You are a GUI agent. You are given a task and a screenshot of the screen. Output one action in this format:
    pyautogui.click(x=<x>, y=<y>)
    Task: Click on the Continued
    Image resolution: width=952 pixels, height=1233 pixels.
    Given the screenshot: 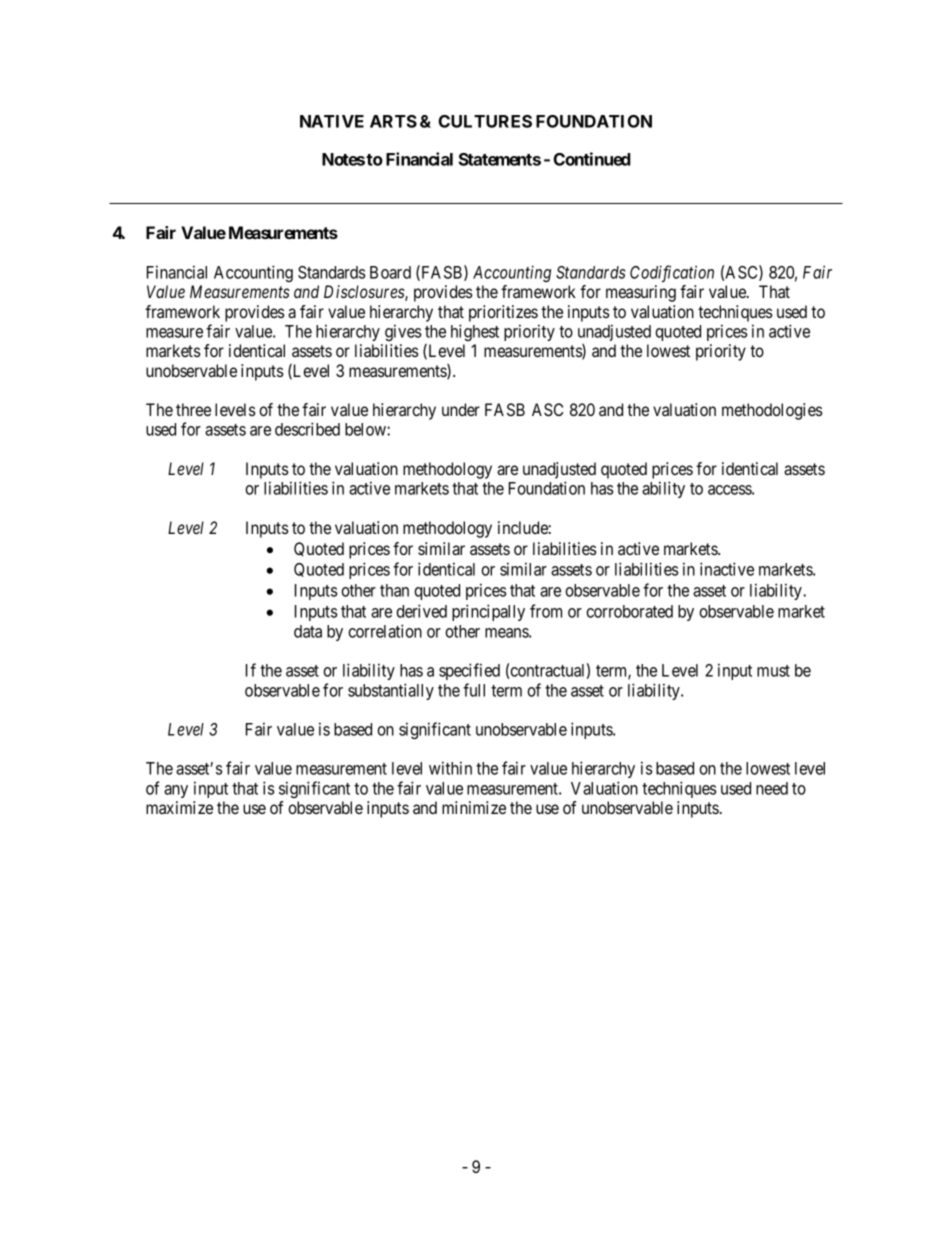 What is the action you would take?
    pyautogui.click(x=592, y=159)
